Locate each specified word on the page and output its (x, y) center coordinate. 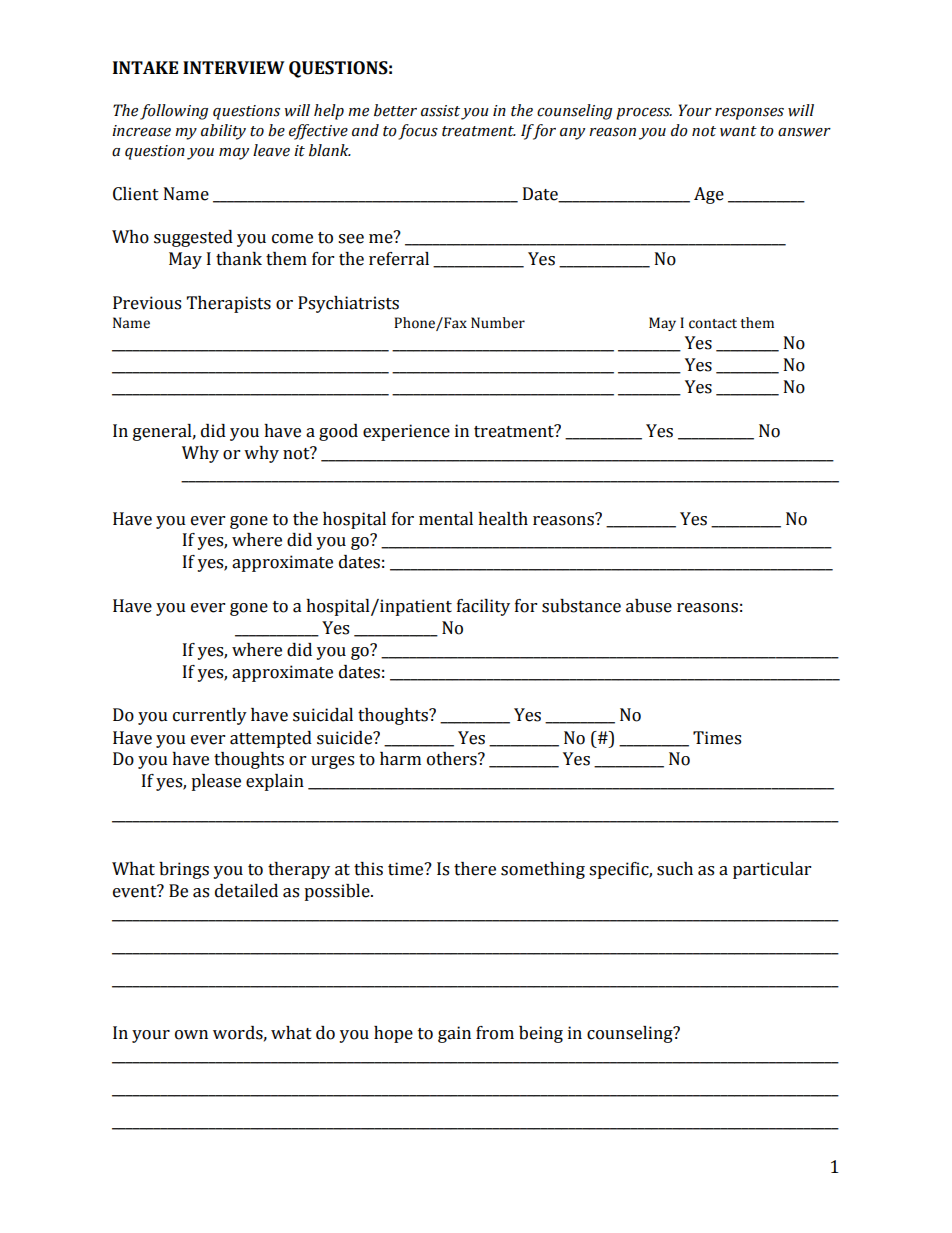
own (191, 1035)
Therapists (229, 304)
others (453, 759)
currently (210, 716)
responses (749, 114)
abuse (649, 606)
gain (454, 1034)
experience (406, 432)
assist (440, 111)
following (174, 112)
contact (713, 324)
